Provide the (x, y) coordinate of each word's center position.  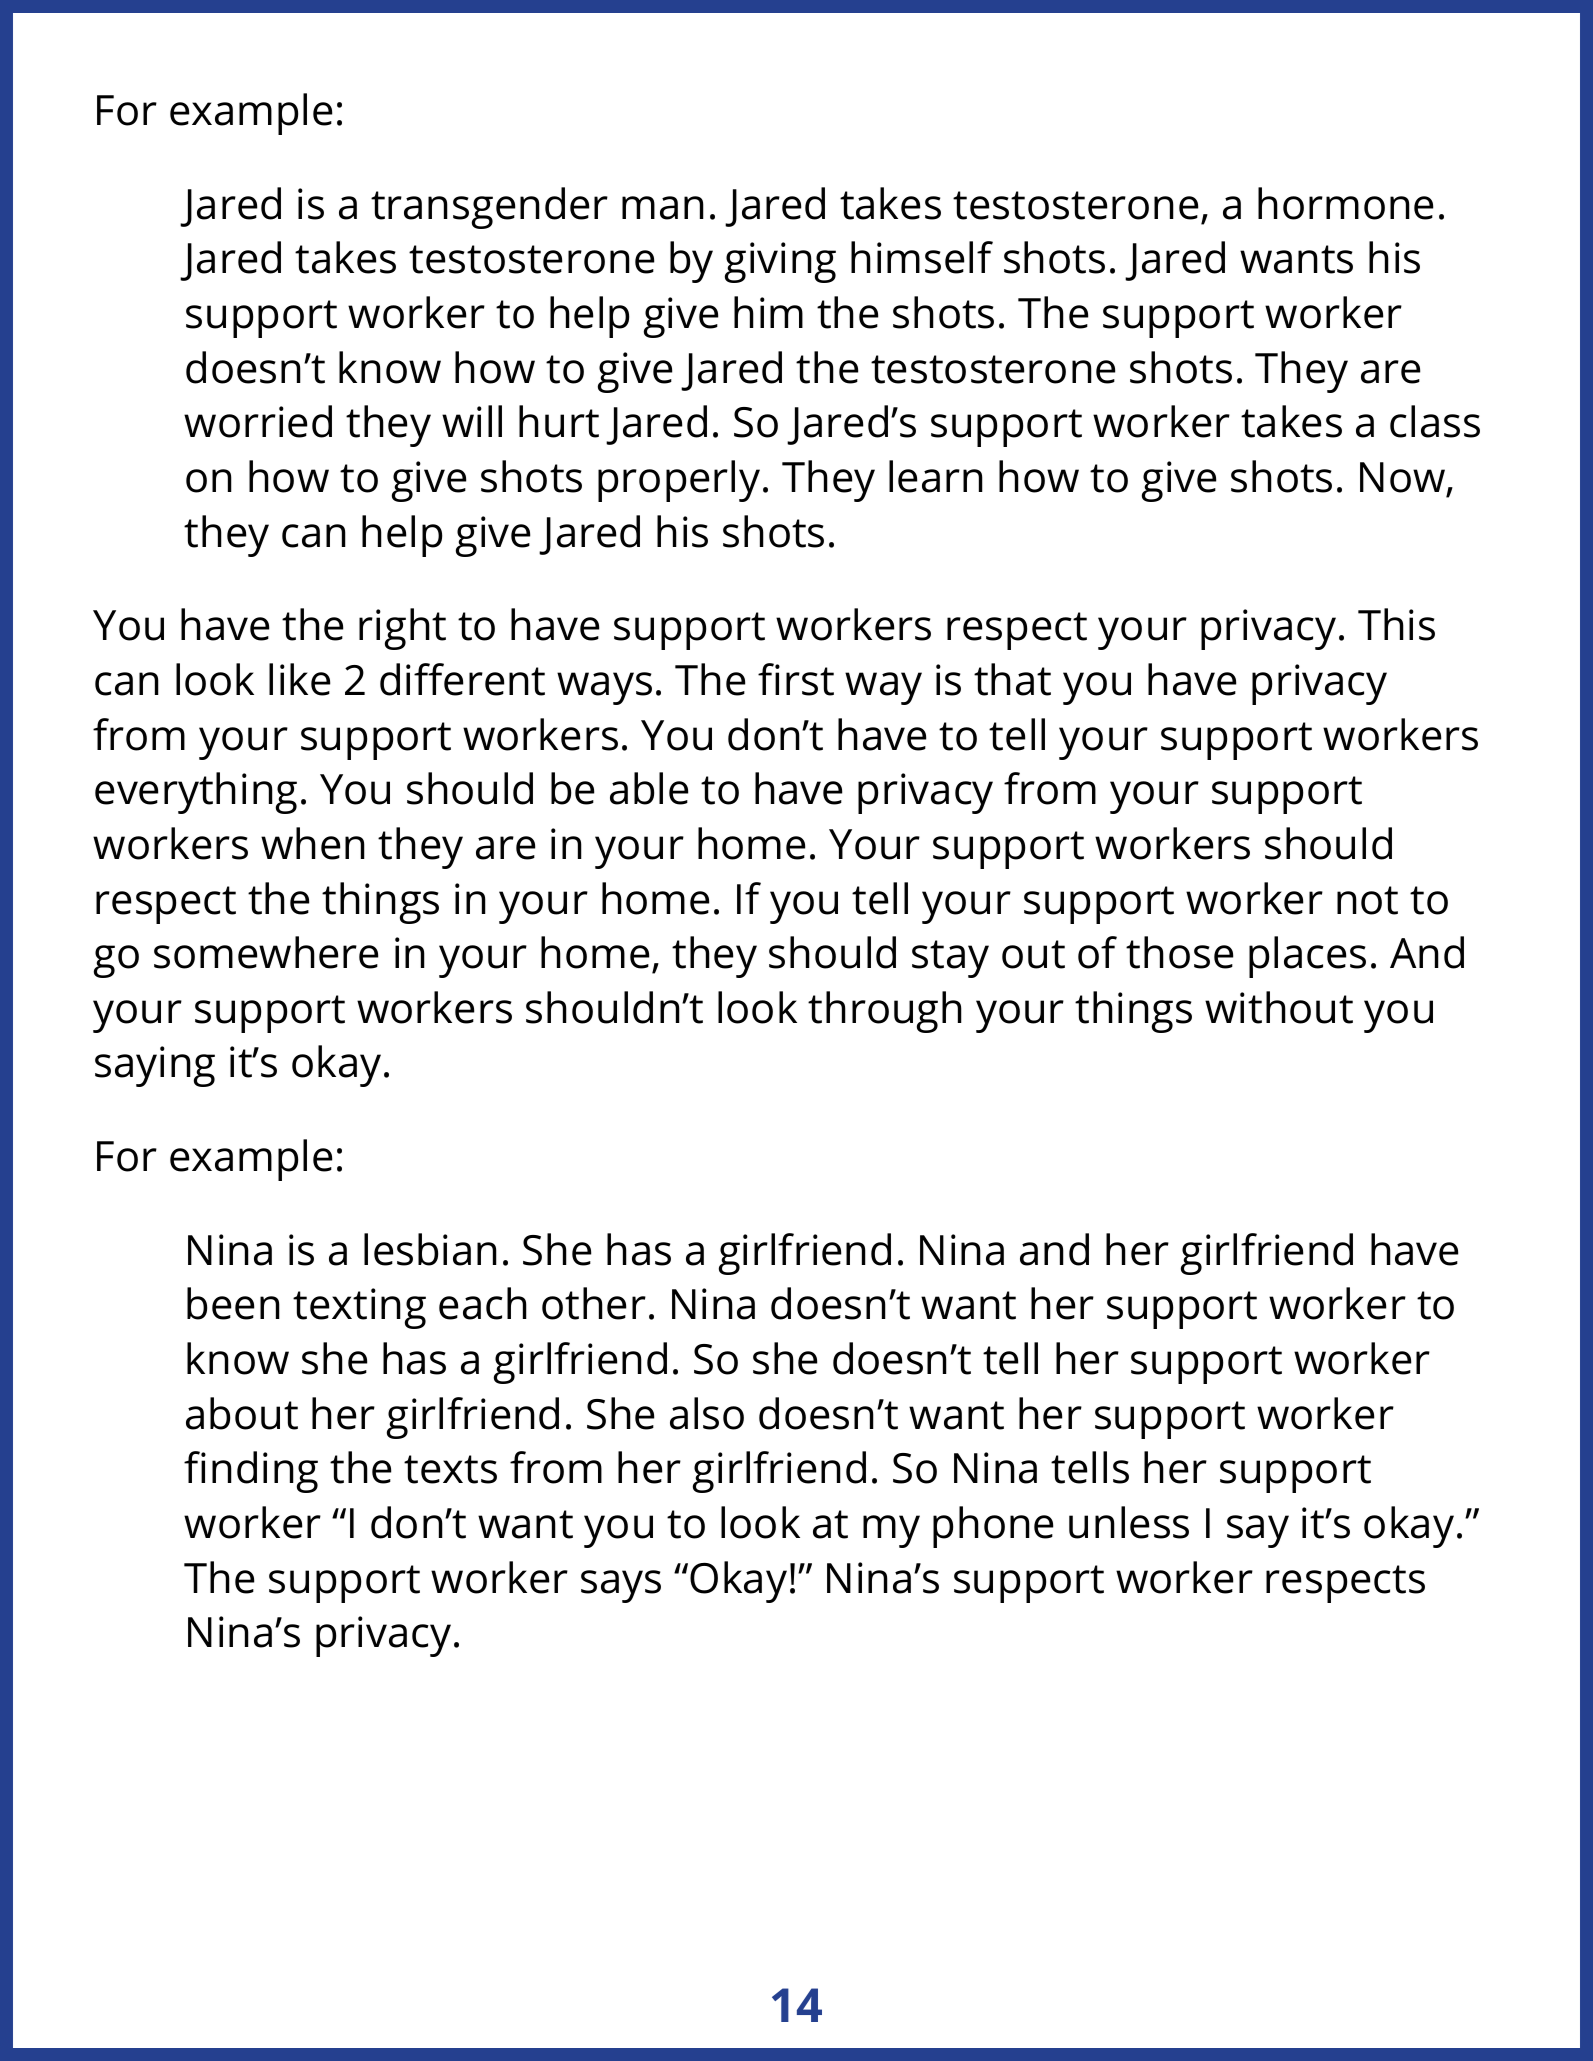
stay (950, 959)
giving (780, 262)
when (313, 843)
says (621, 1586)
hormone (1345, 203)
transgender (489, 208)
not (1367, 900)
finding (251, 1472)
